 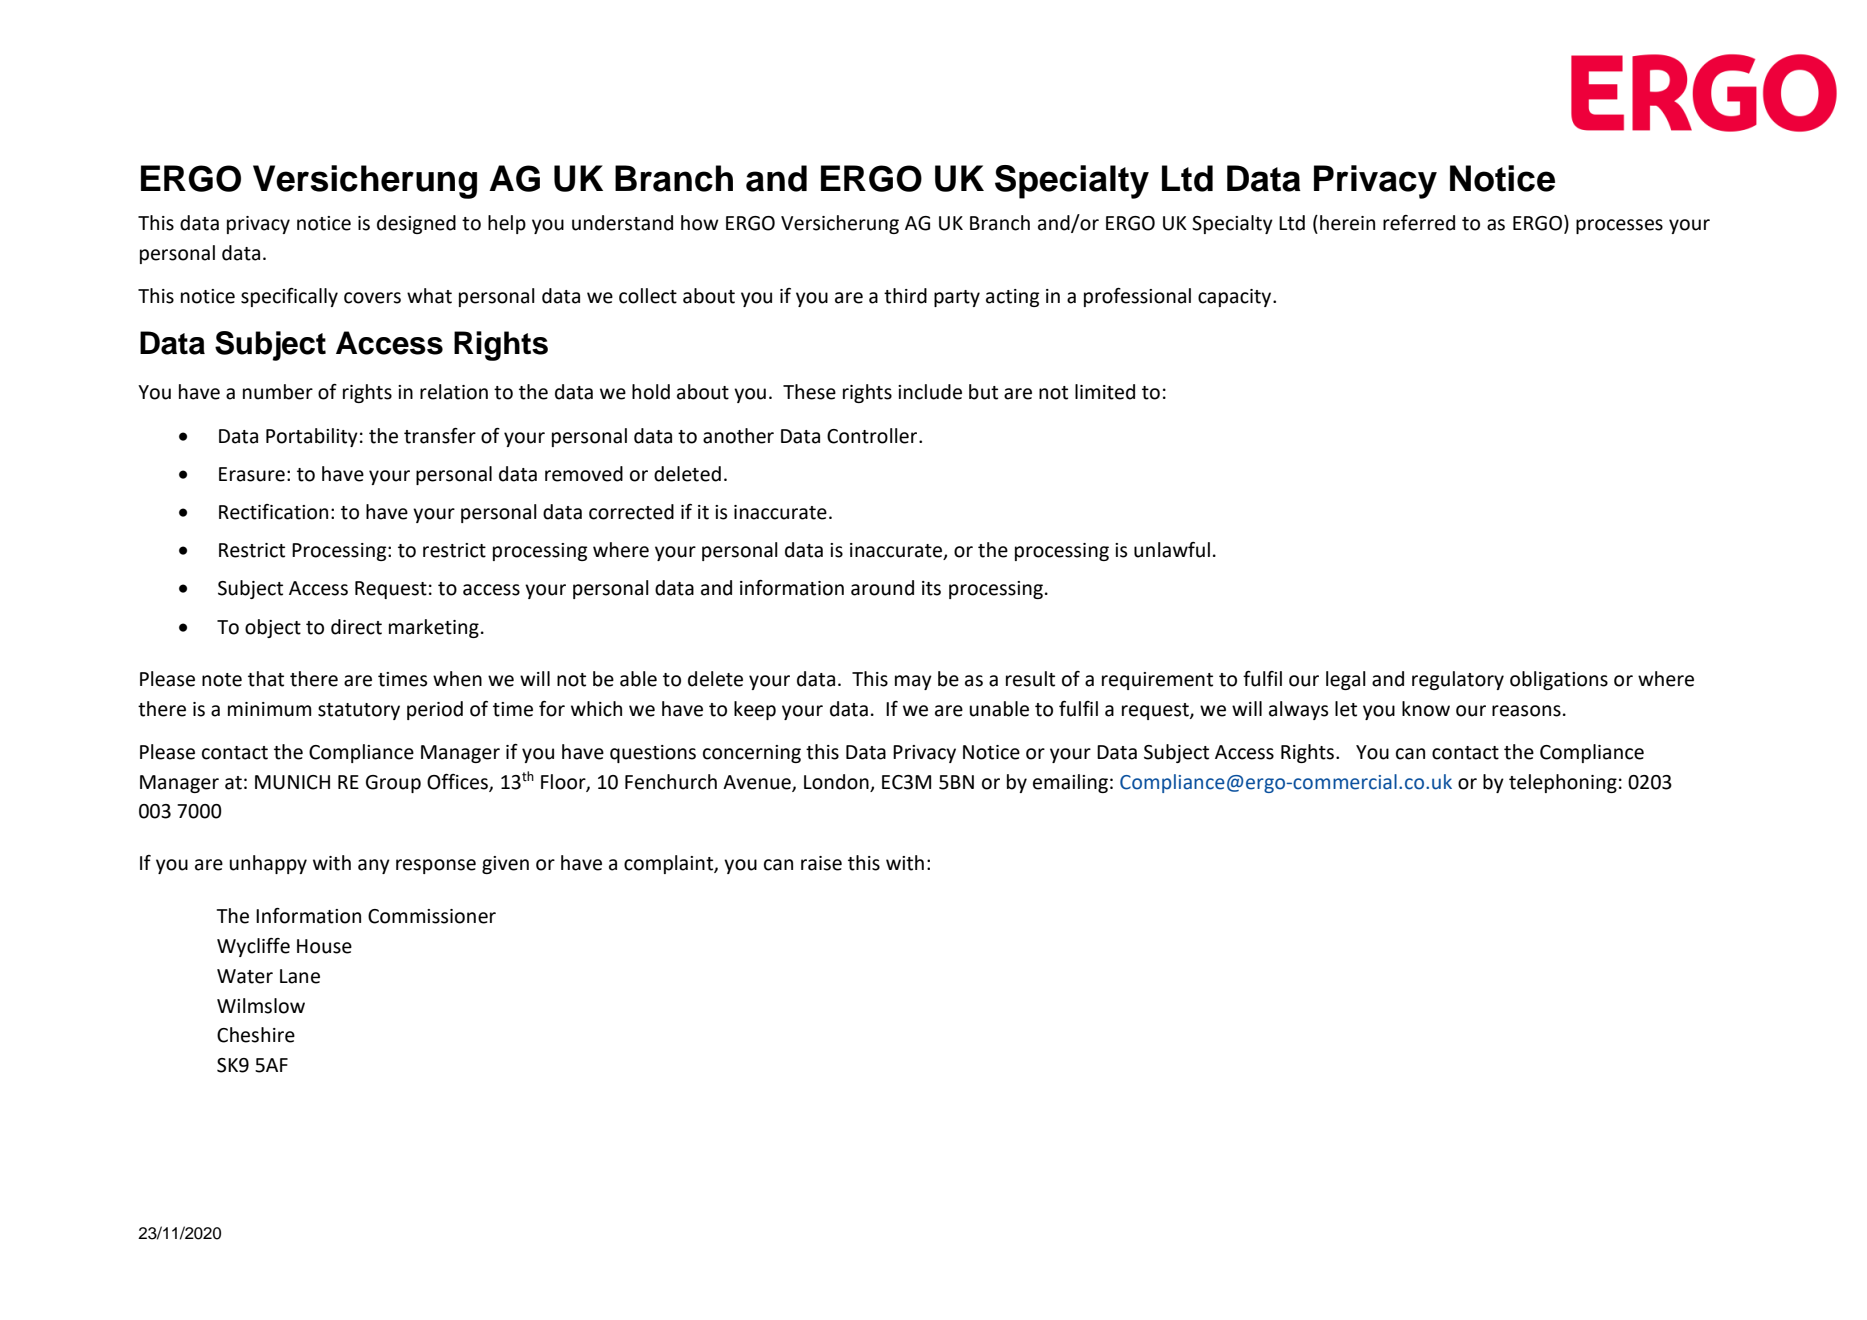 What do you see at coordinates (1172, 550) in the screenshot?
I see `unlawful` at bounding box center [1172, 550].
